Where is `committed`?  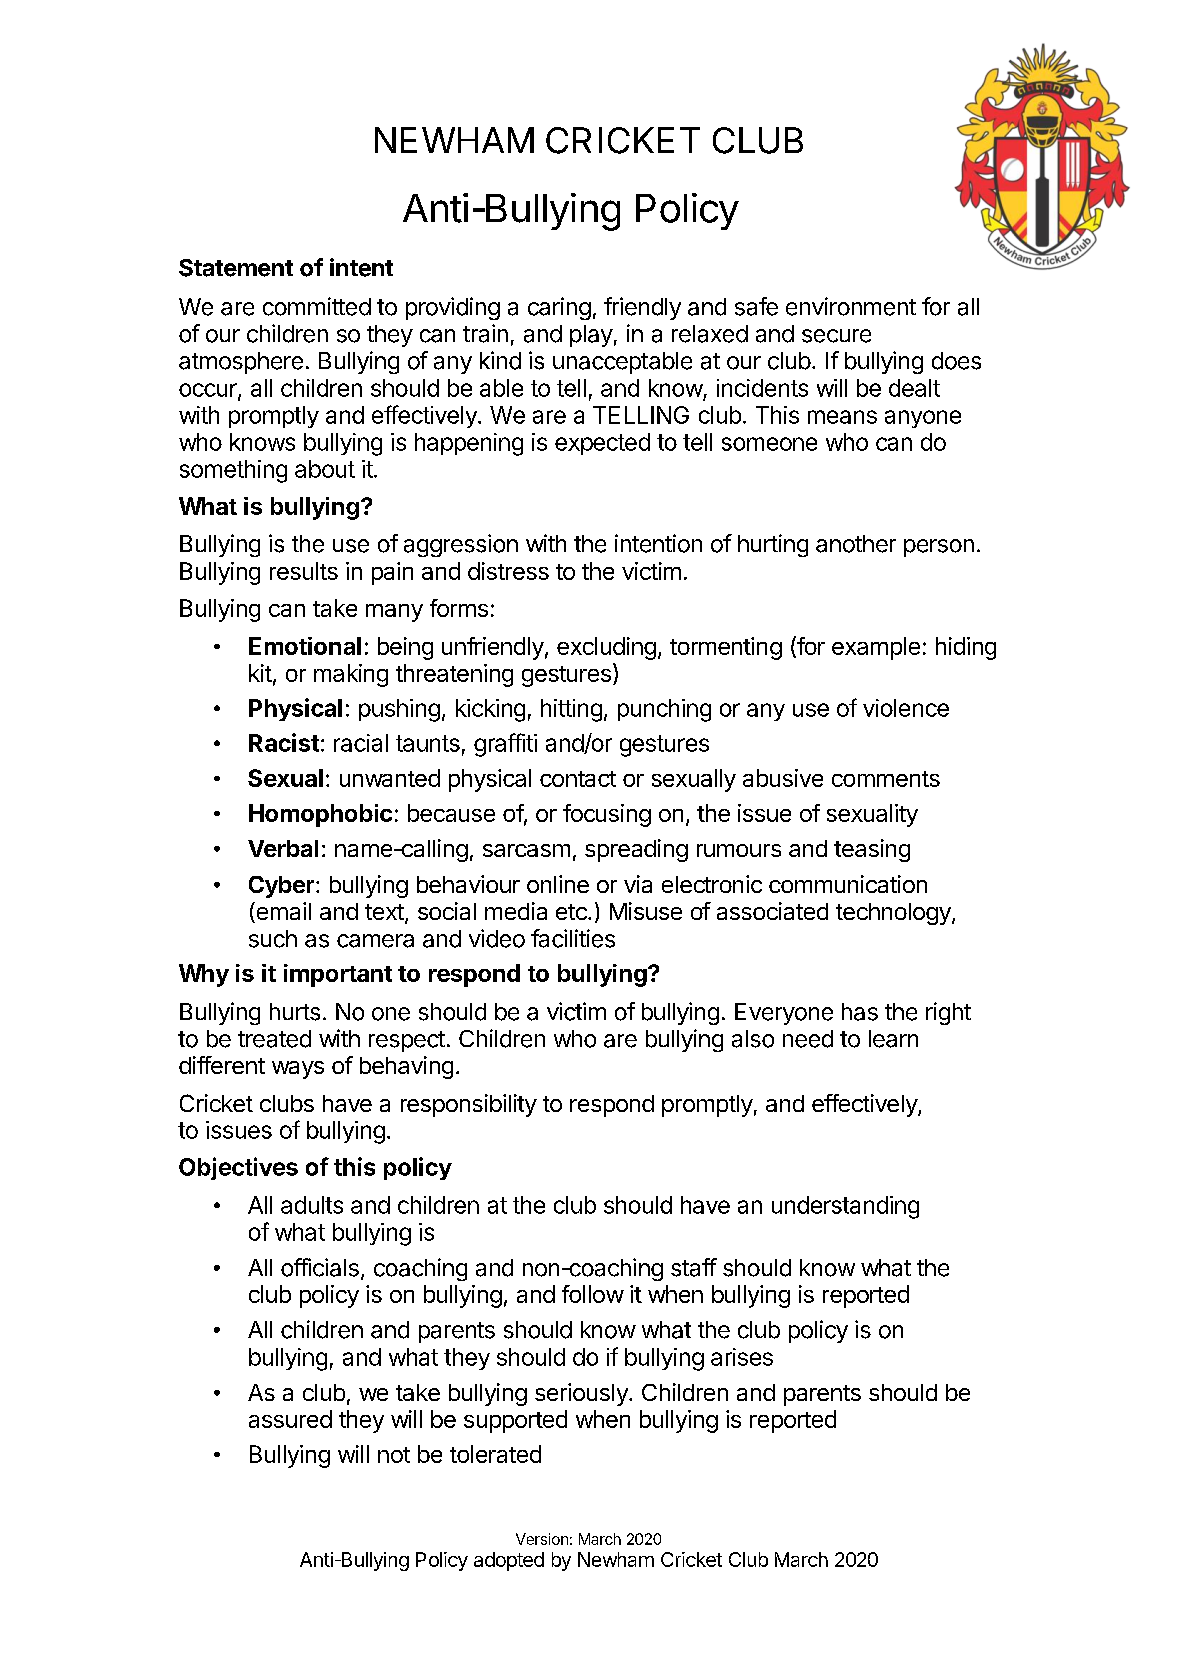
committed is located at coordinates (317, 306).
